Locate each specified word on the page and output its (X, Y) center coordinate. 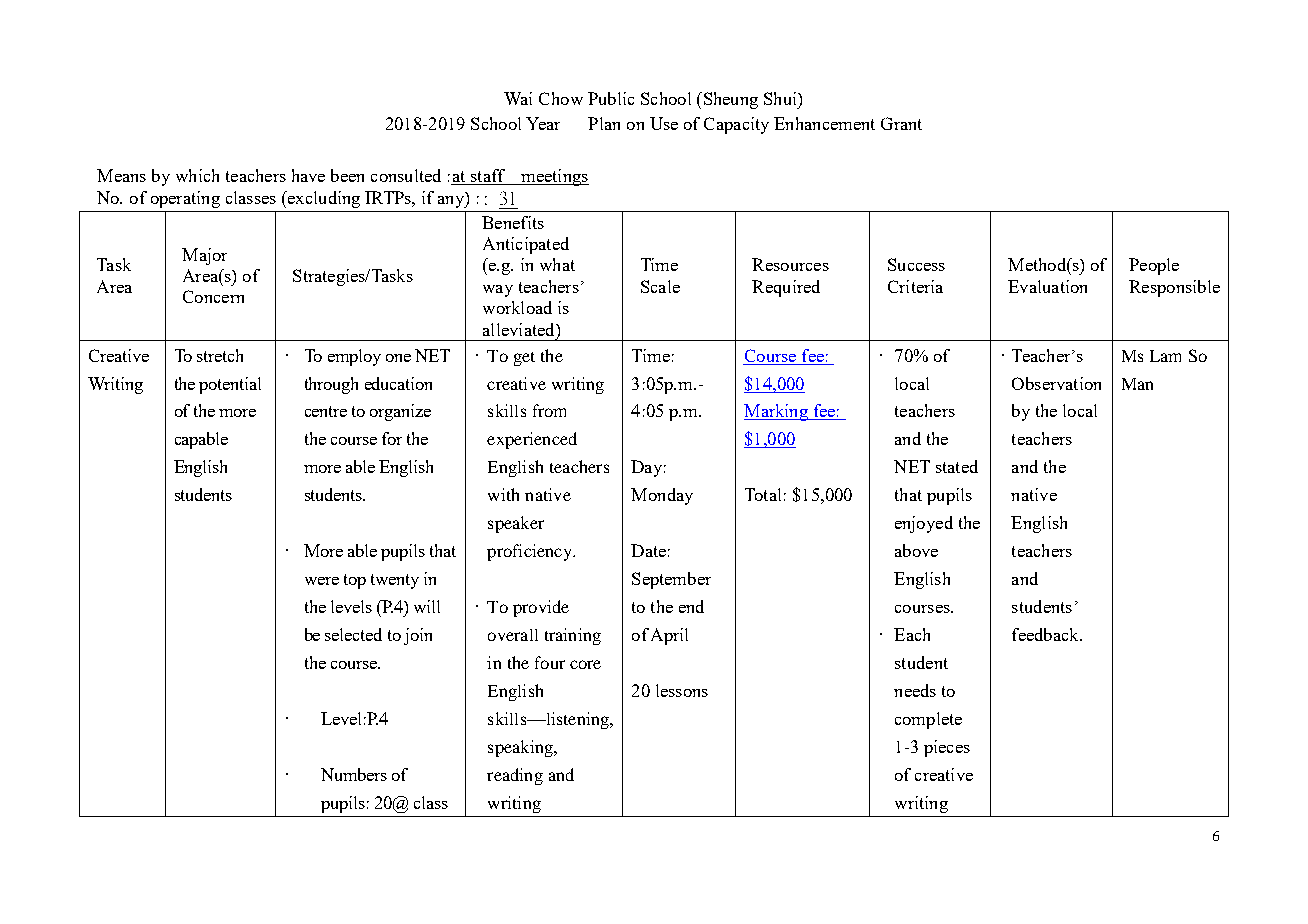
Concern (213, 296)
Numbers (354, 774)
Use (664, 123)
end (691, 606)
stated (957, 466)
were (322, 581)
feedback (1046, 634)
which (197, 175)
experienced (532, 440)
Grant (901, 123)
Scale (660, 286)
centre (326, 411)
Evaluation (1047, 286)
